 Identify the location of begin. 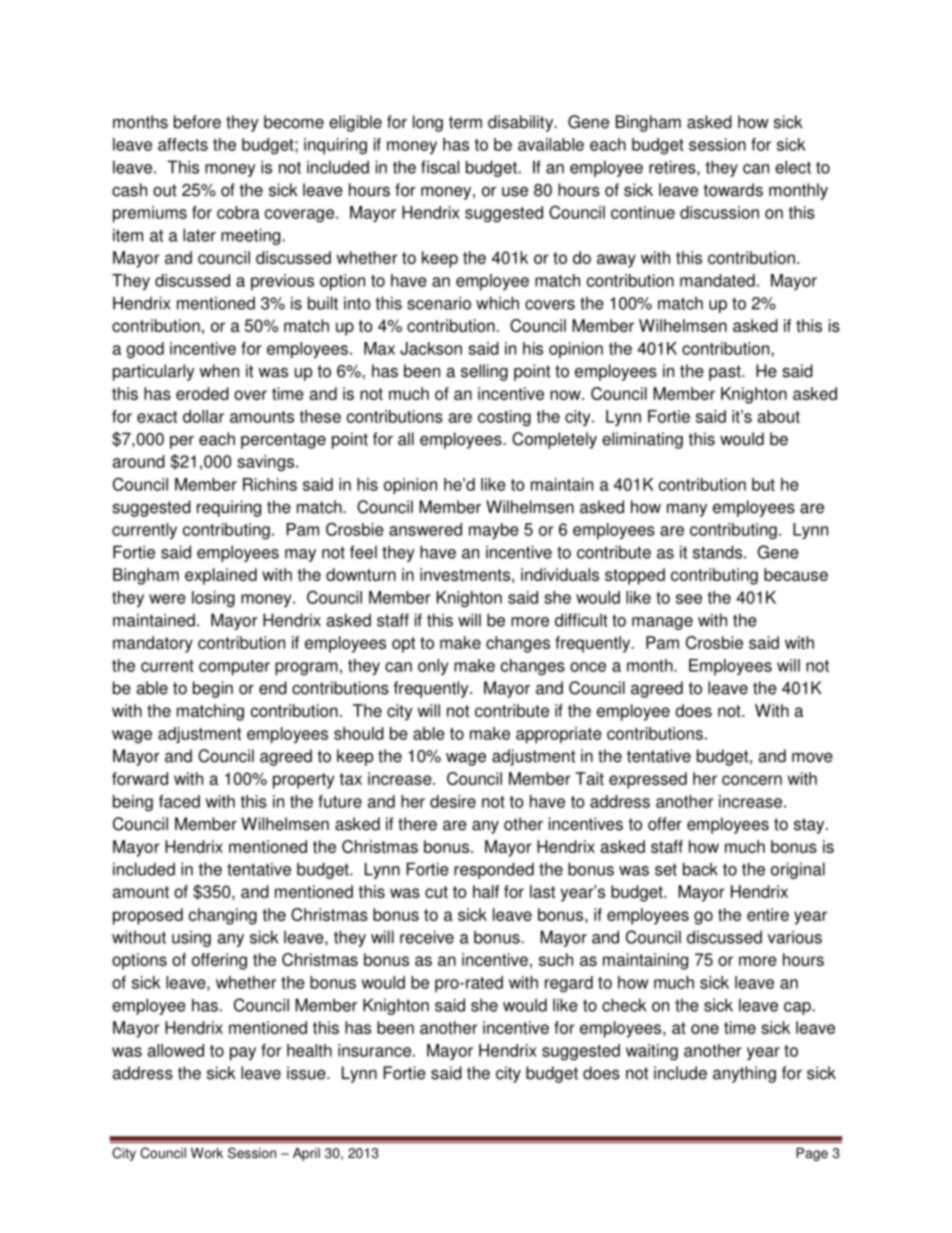
(213, 689).
